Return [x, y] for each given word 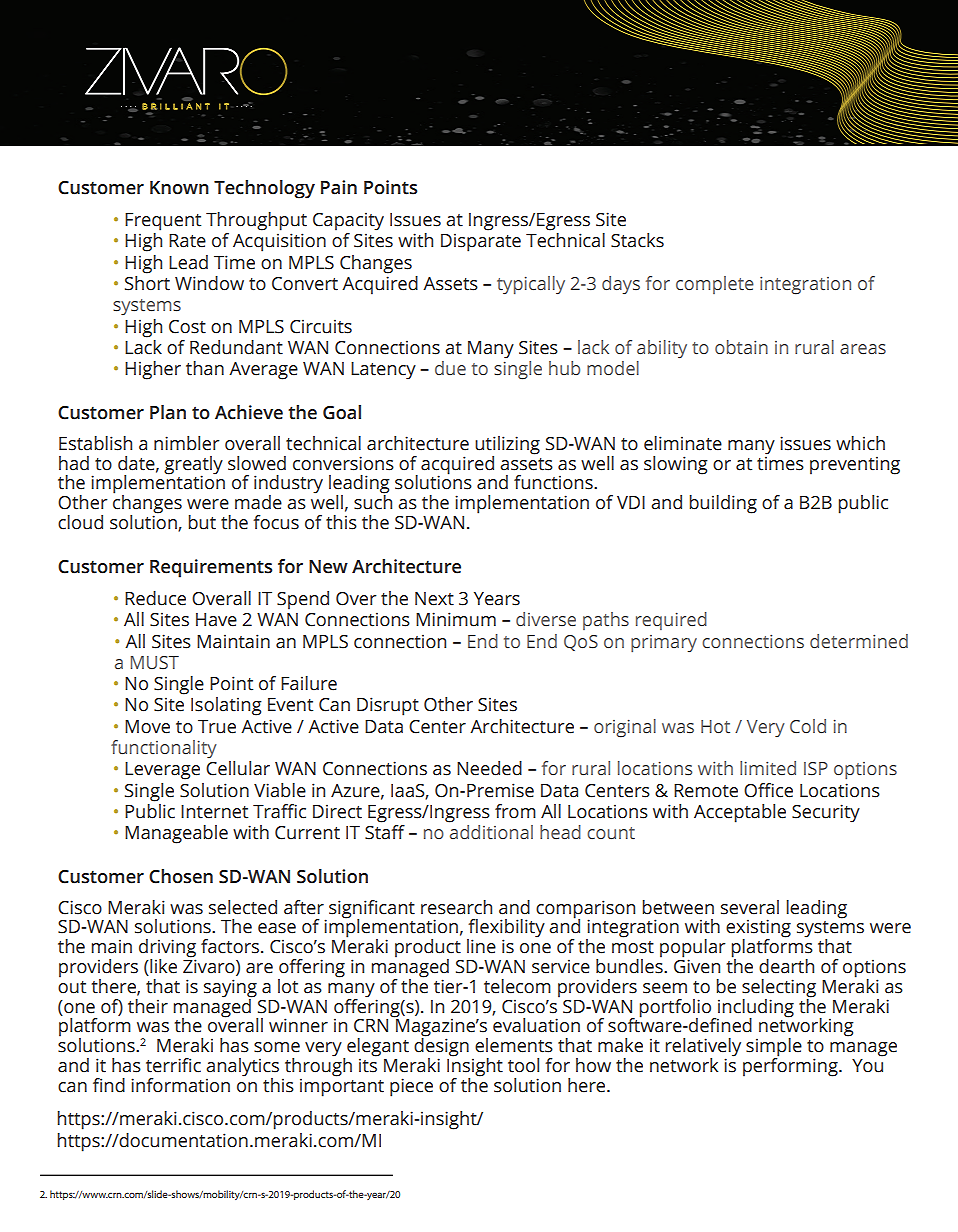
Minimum [456, 619]
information [180, 1085]
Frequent [163, 222]
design [441, 1047]
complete [715, 285]
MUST [155, 662]
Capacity [348, 221]
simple [774, 1048]
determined [859, 641]
